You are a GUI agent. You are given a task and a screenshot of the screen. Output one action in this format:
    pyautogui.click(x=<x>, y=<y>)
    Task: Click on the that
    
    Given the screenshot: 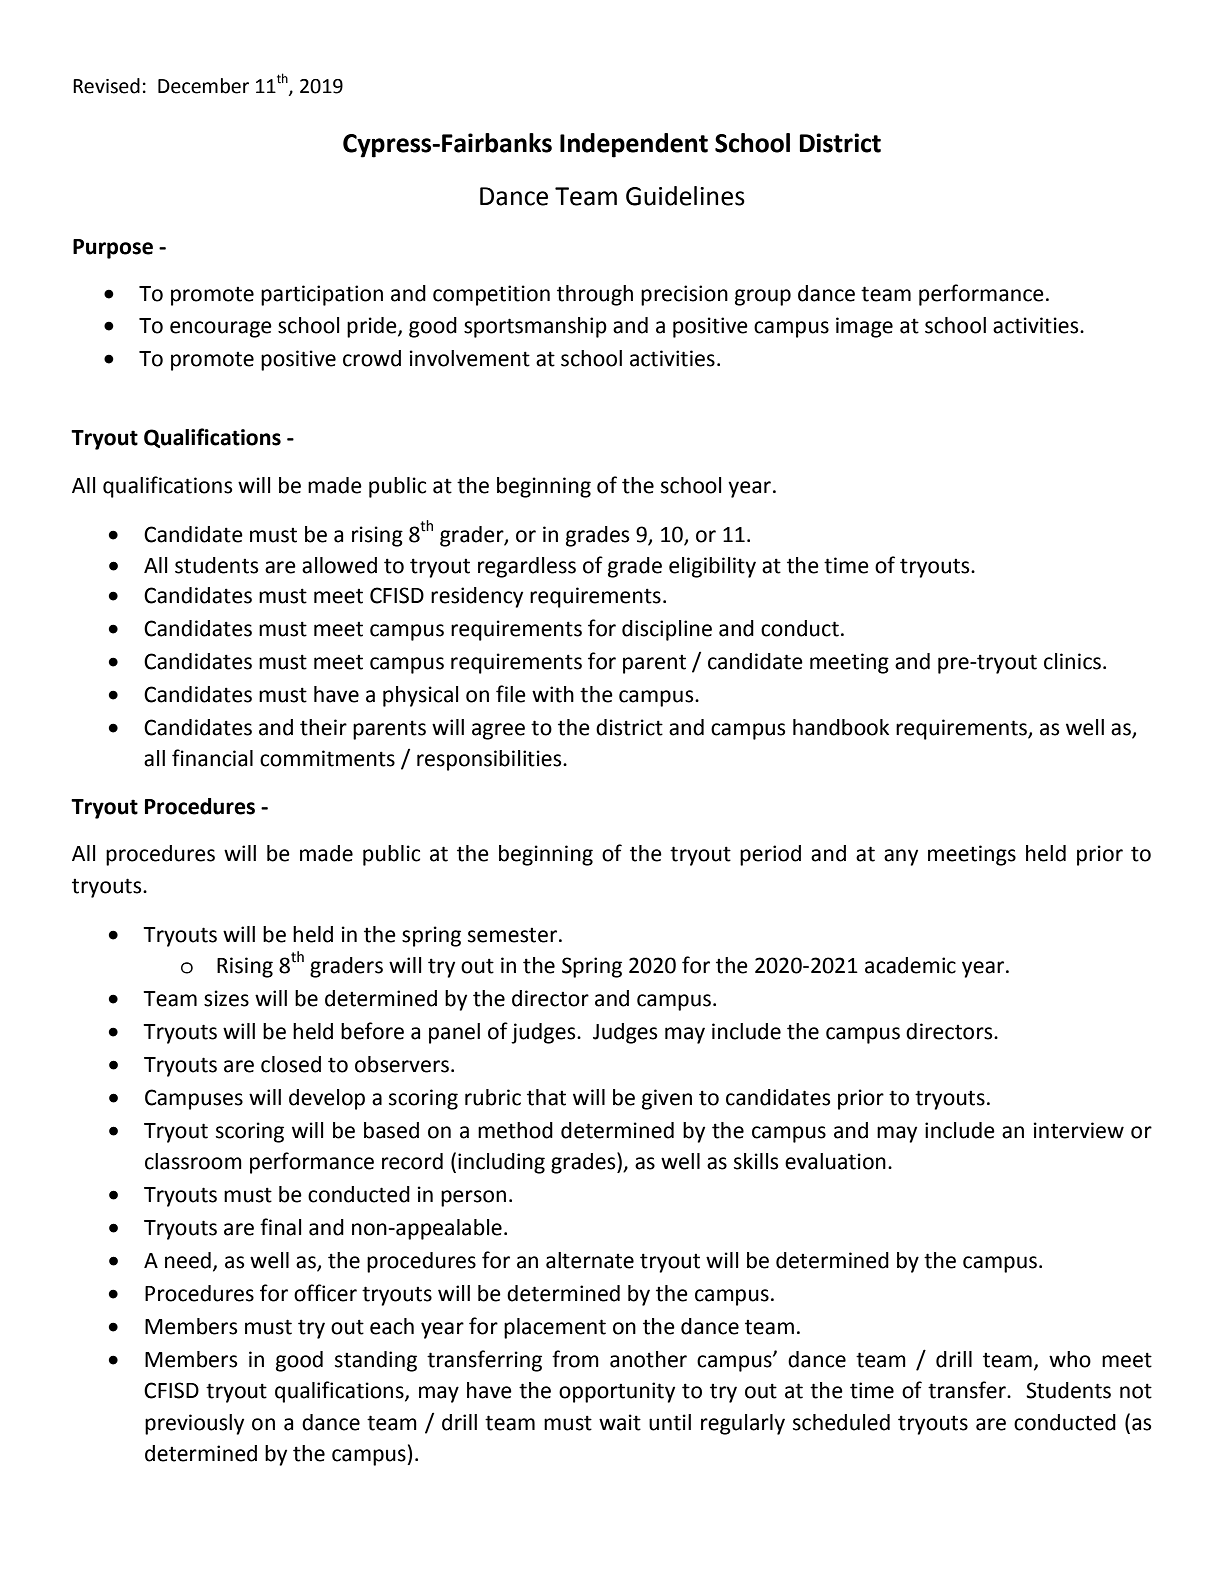 What is the action you would take?
    pyautogui.click(x=546, y=1097)
